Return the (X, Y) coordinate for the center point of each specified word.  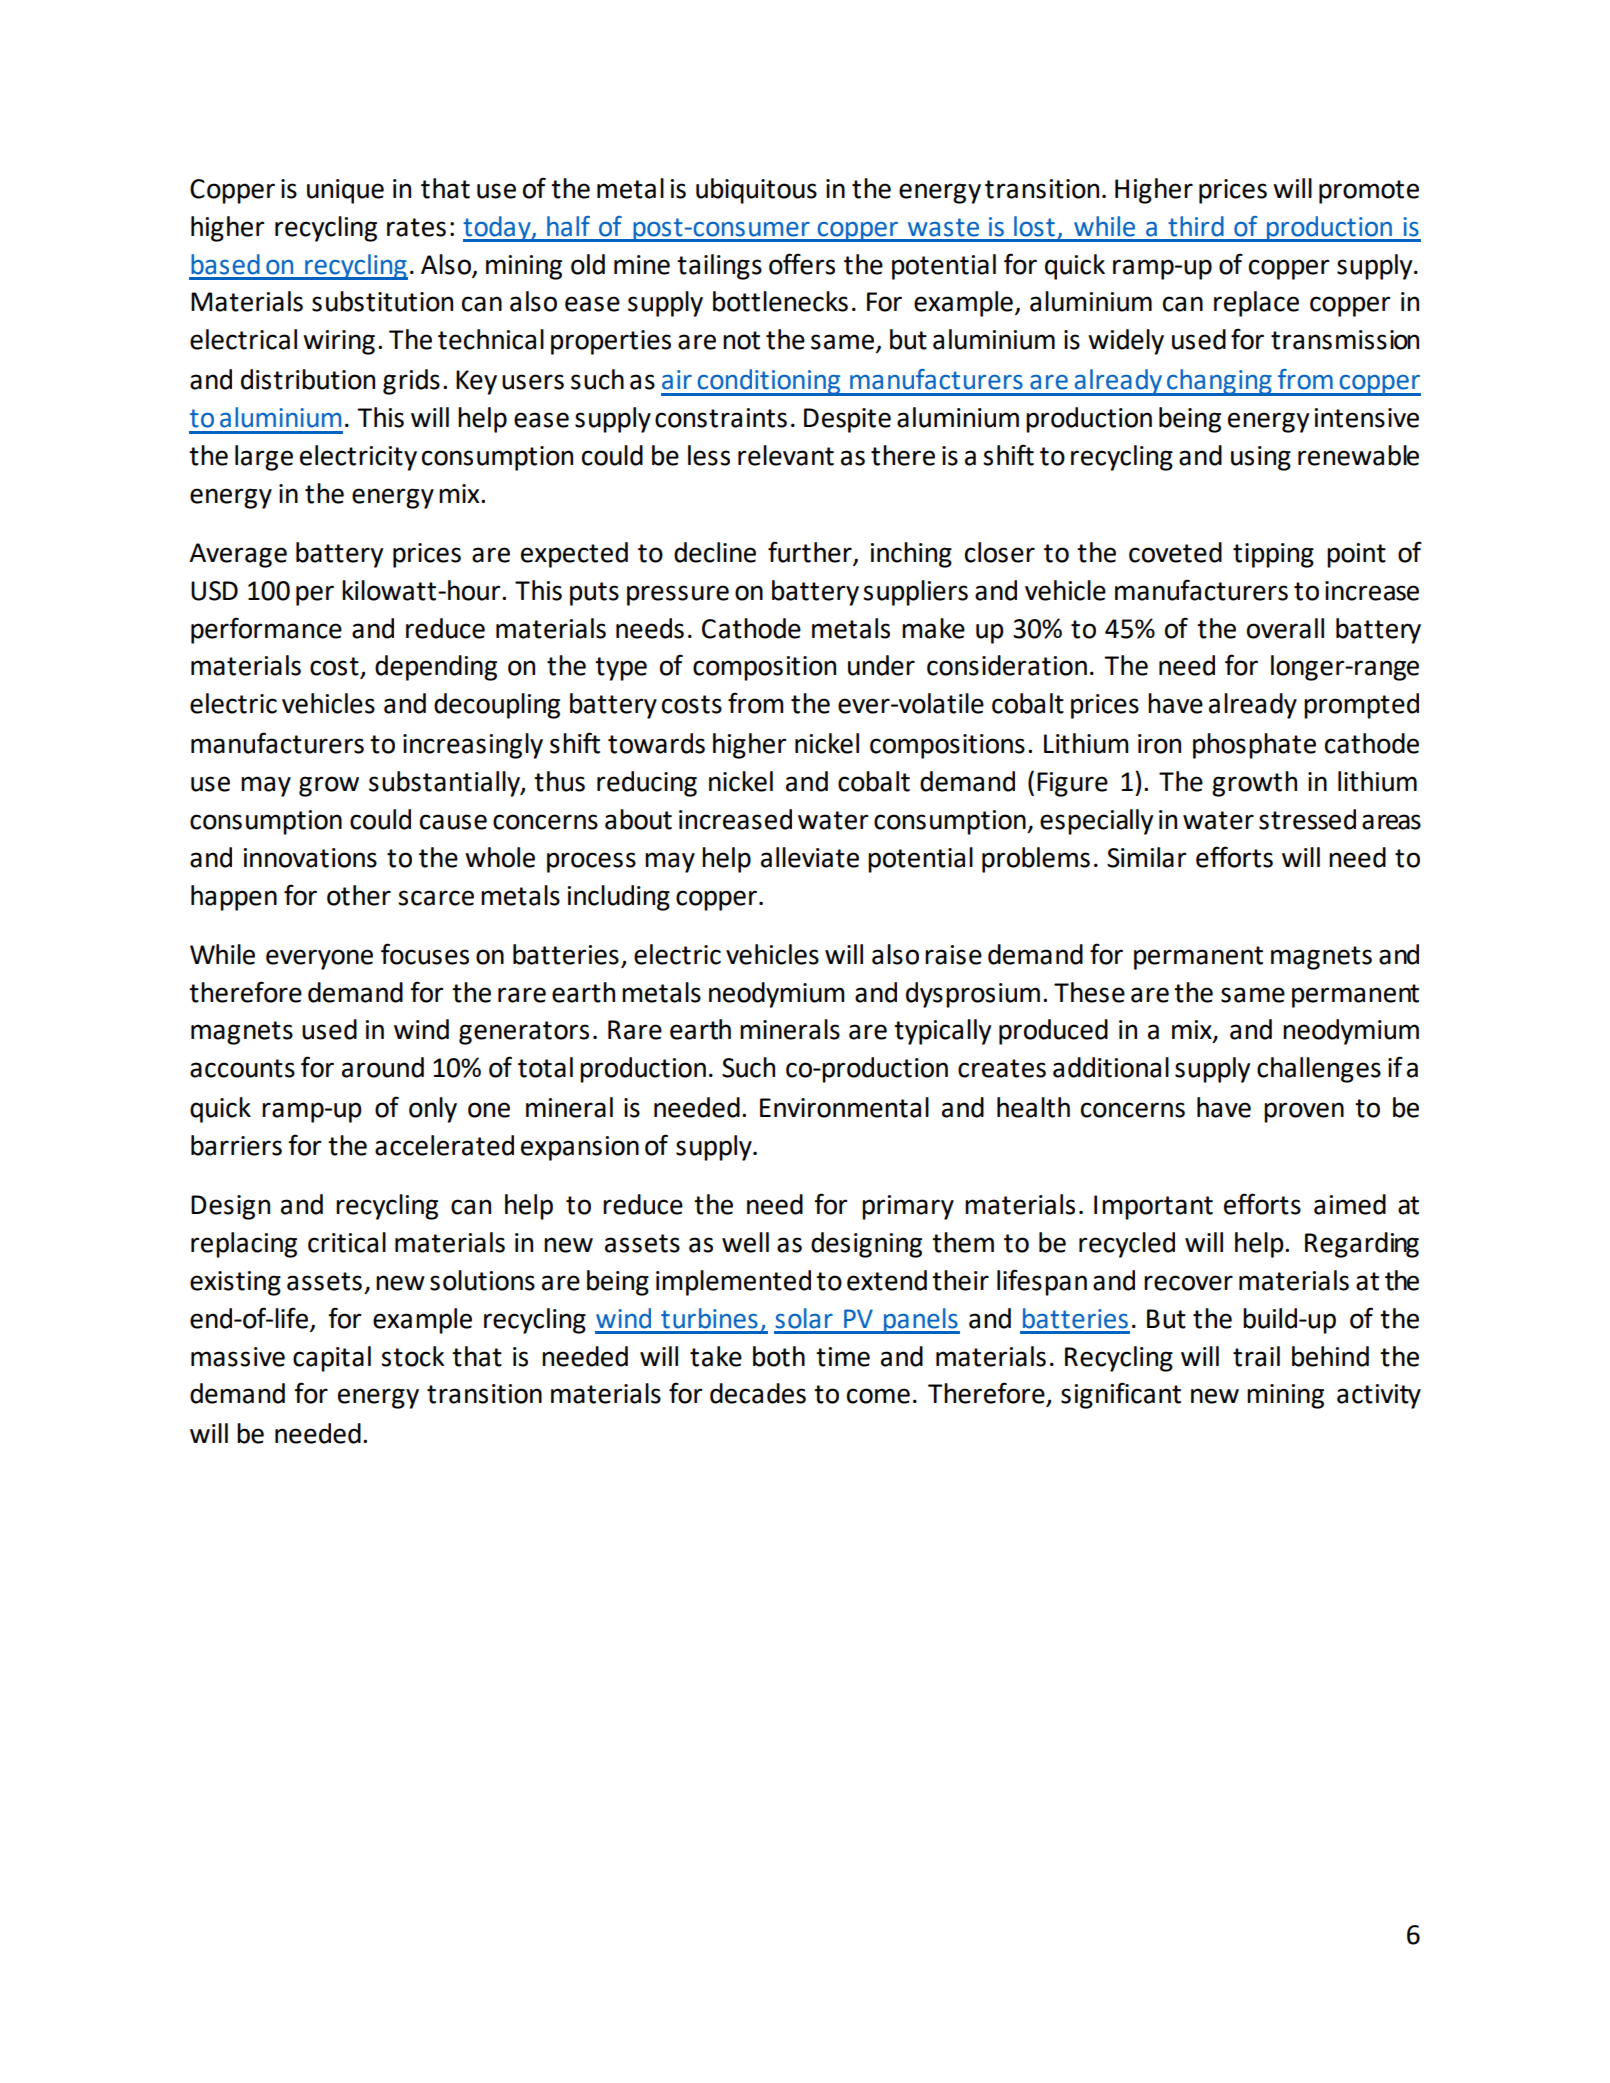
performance (266, 630)
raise (953, 955)
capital (332, 1359)
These (1089, 992)
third (1196, 226)
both (779, 1356)
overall (1285, 628)
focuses (425, 954)
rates (416, 227)
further (810, 552)
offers (802, 264)
